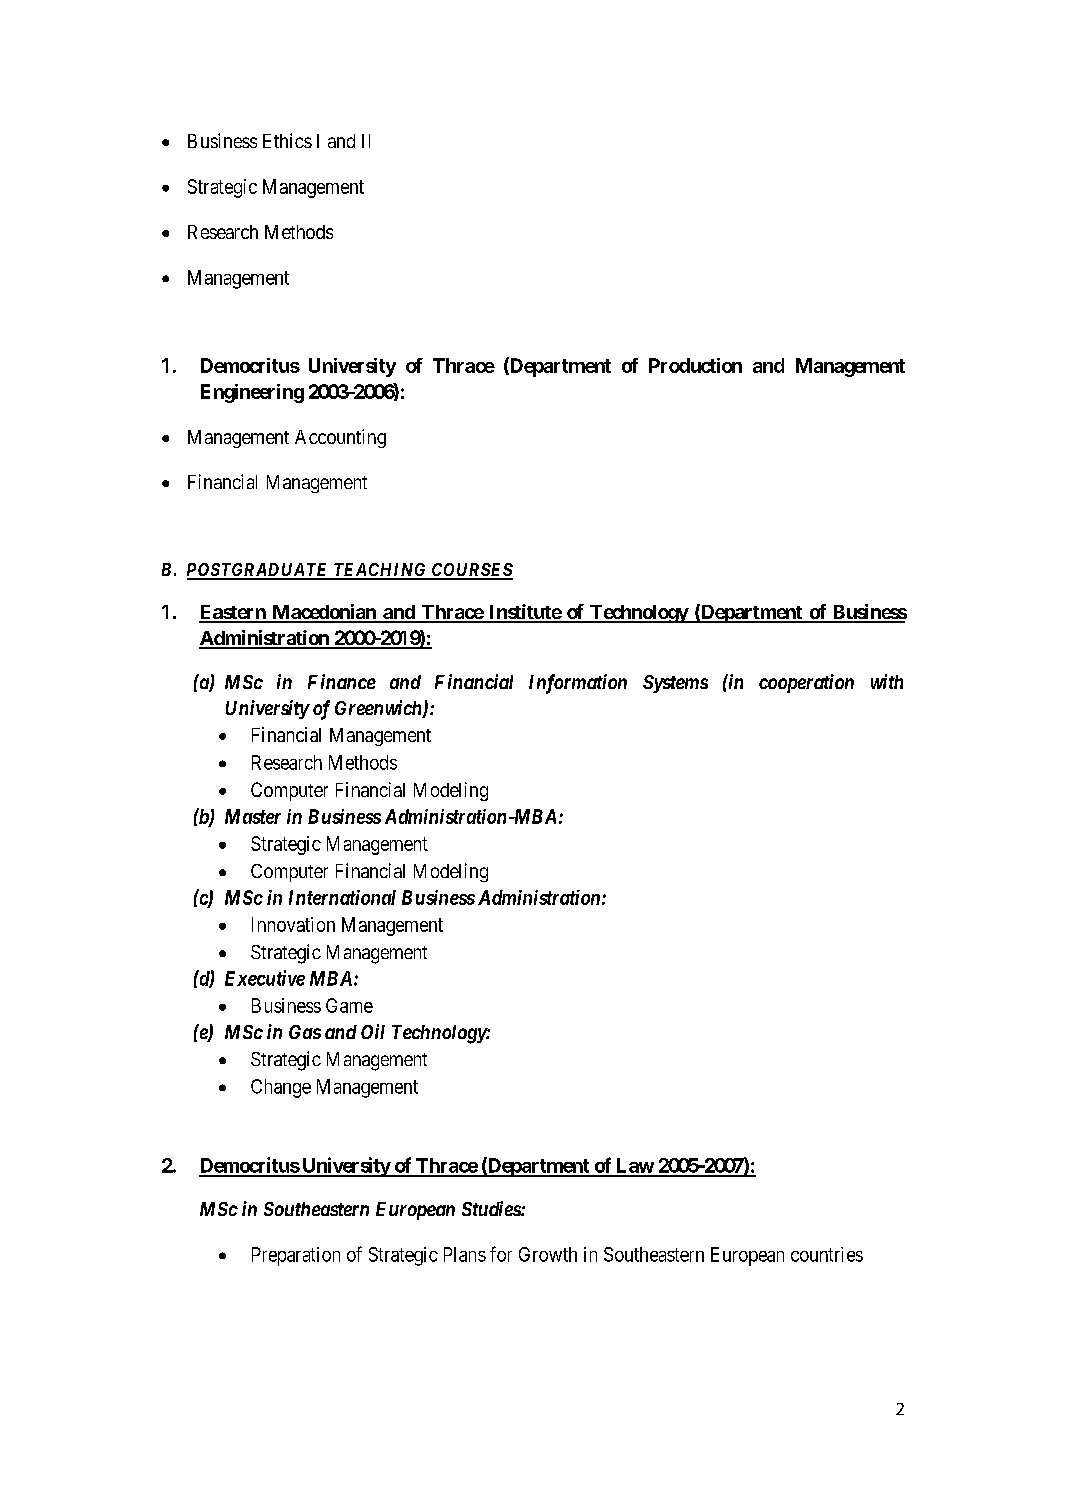 The image size is (1066, 1508). I want to click on cooperation, so click(806, 683).
